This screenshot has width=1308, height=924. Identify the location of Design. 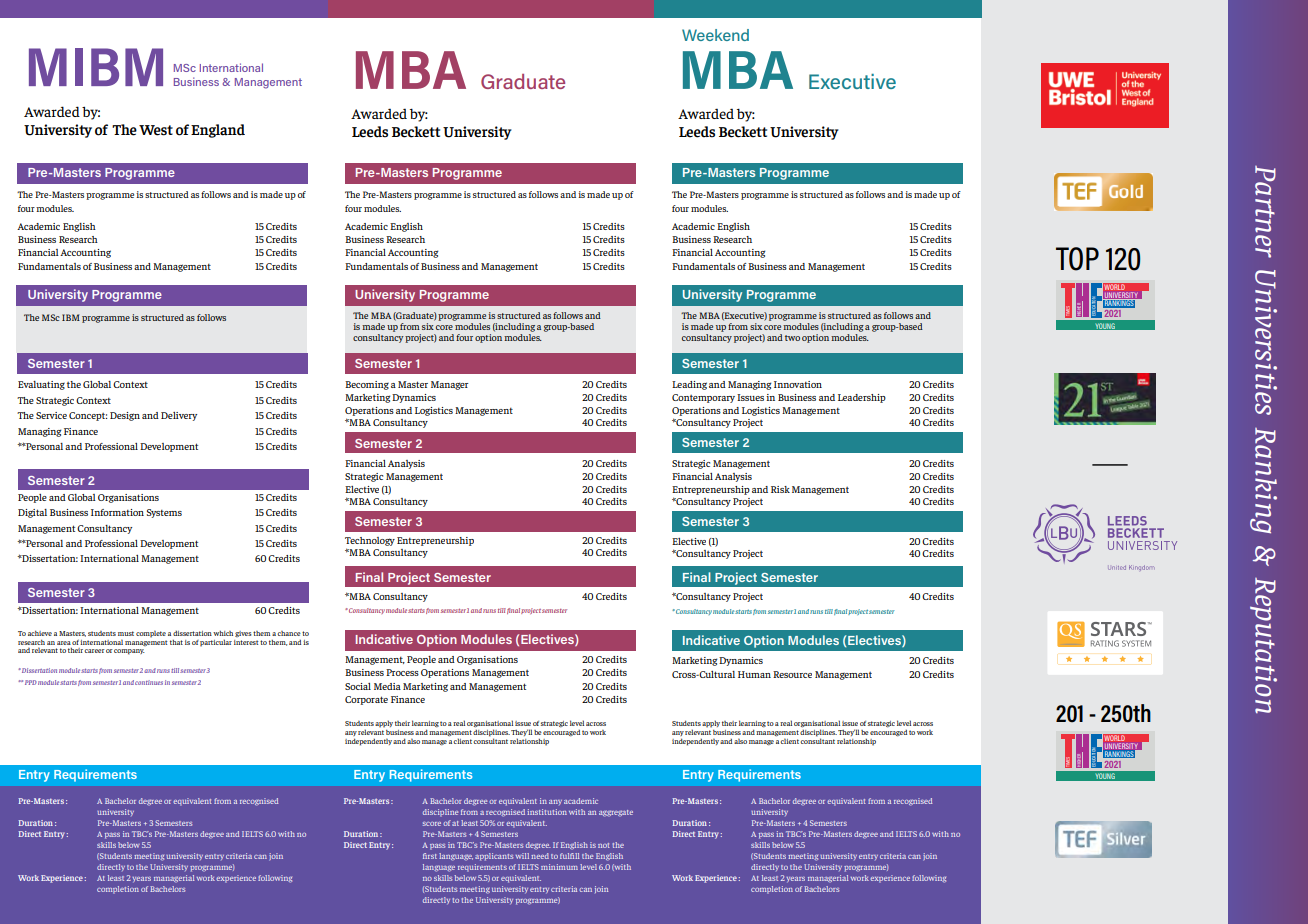
(125, 416).
